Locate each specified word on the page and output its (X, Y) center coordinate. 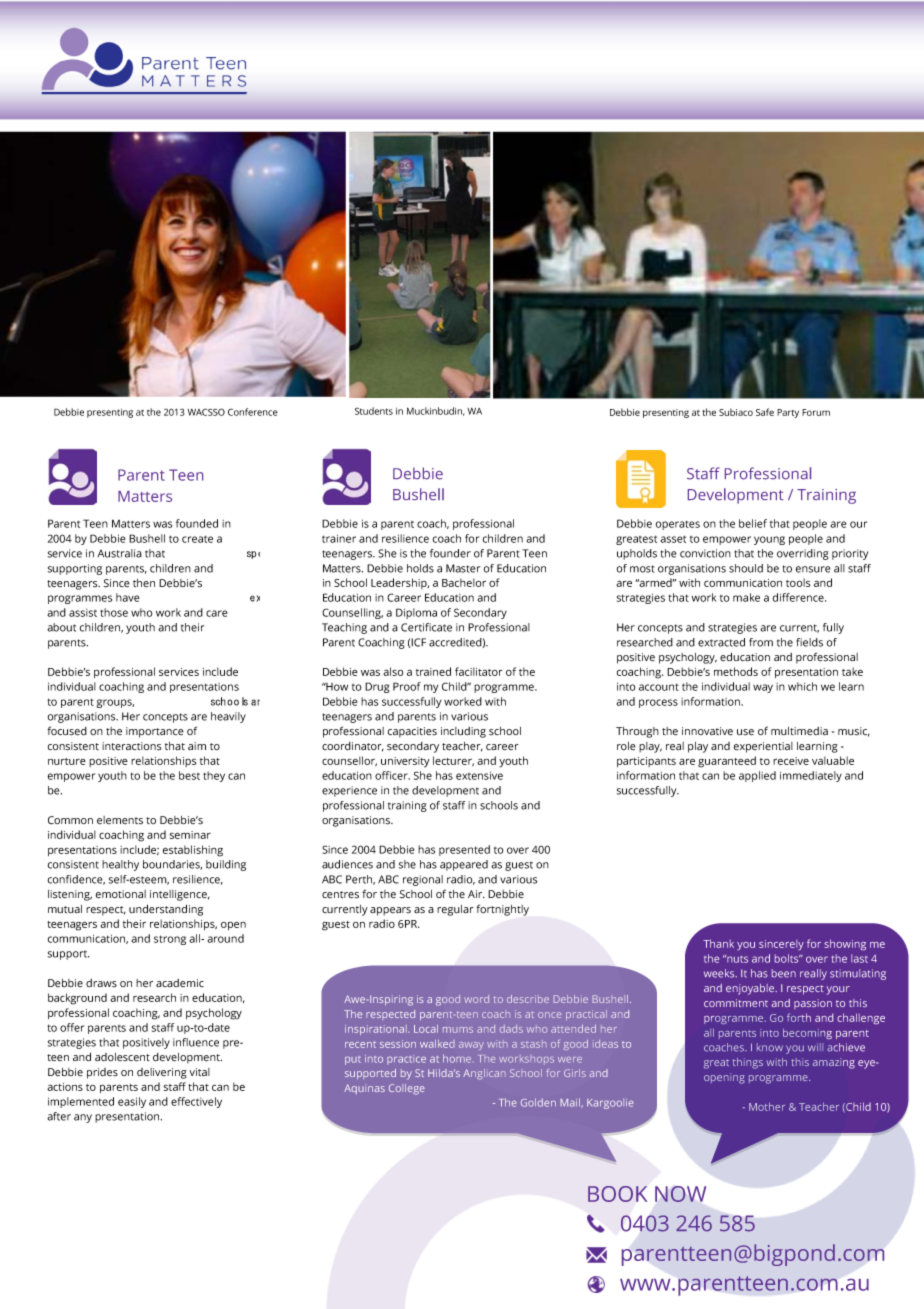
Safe (765, 412)
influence (196, 1042)
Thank (718, 943)
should (746, 568)
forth (799, 1017)
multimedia (799, 731)
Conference (253, 412)
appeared (464, 865)
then (144, 583)
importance (155, 732)
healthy (120, 865)
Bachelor (464, 582)
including (463, 732)
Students (374, 411)
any (83, 1118)
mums (458, 1030)
